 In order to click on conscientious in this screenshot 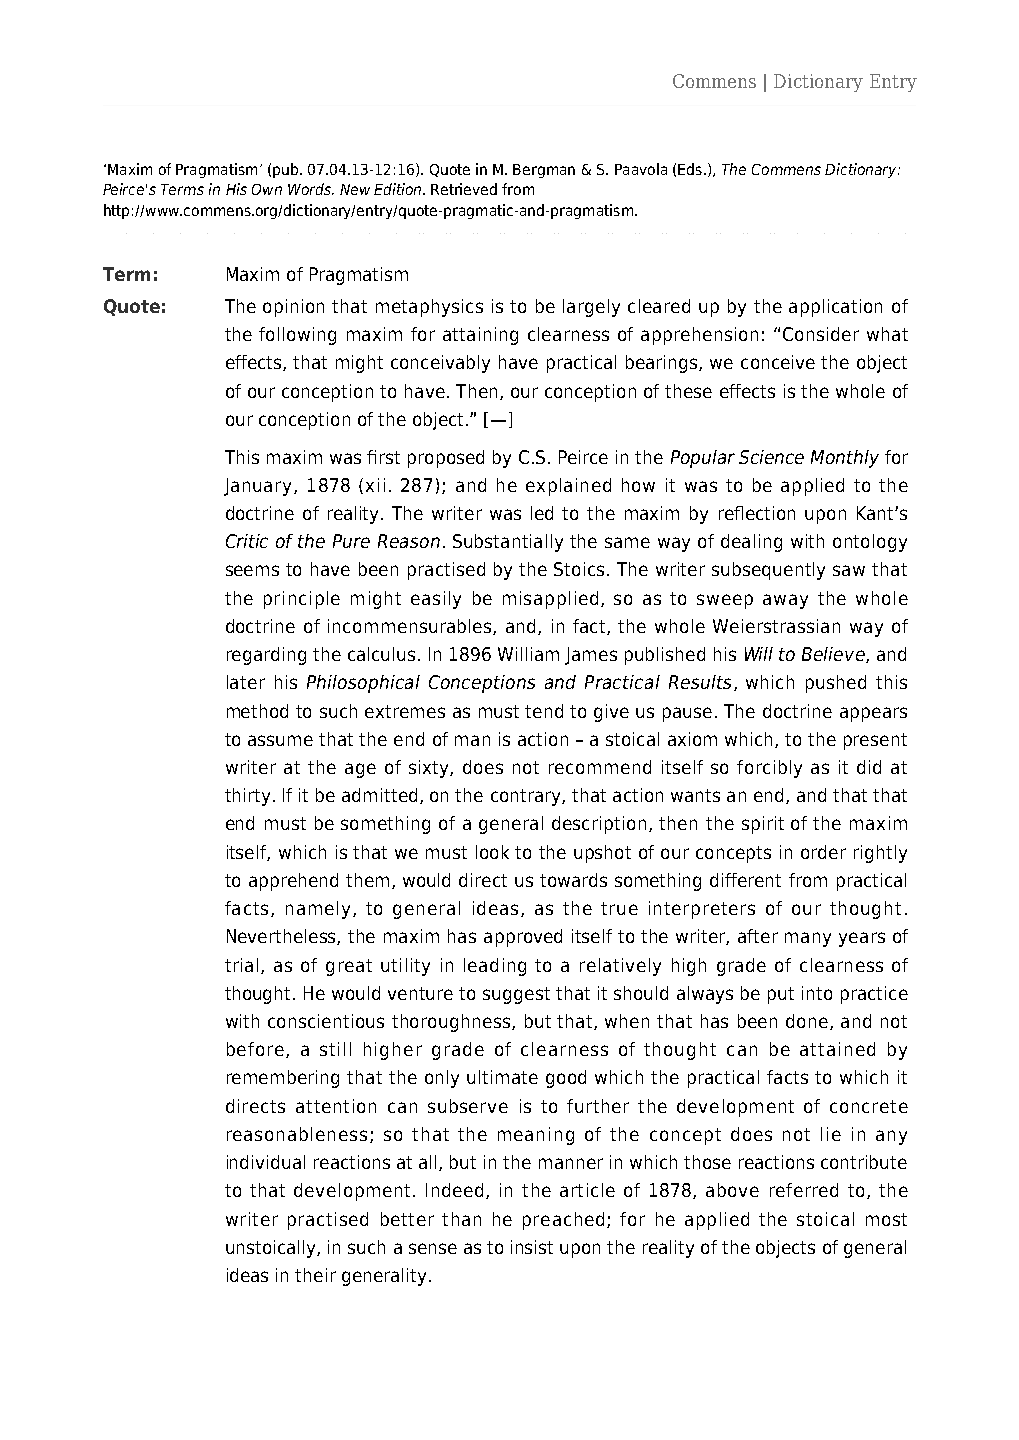, I will do `click(326, 1021)`.
